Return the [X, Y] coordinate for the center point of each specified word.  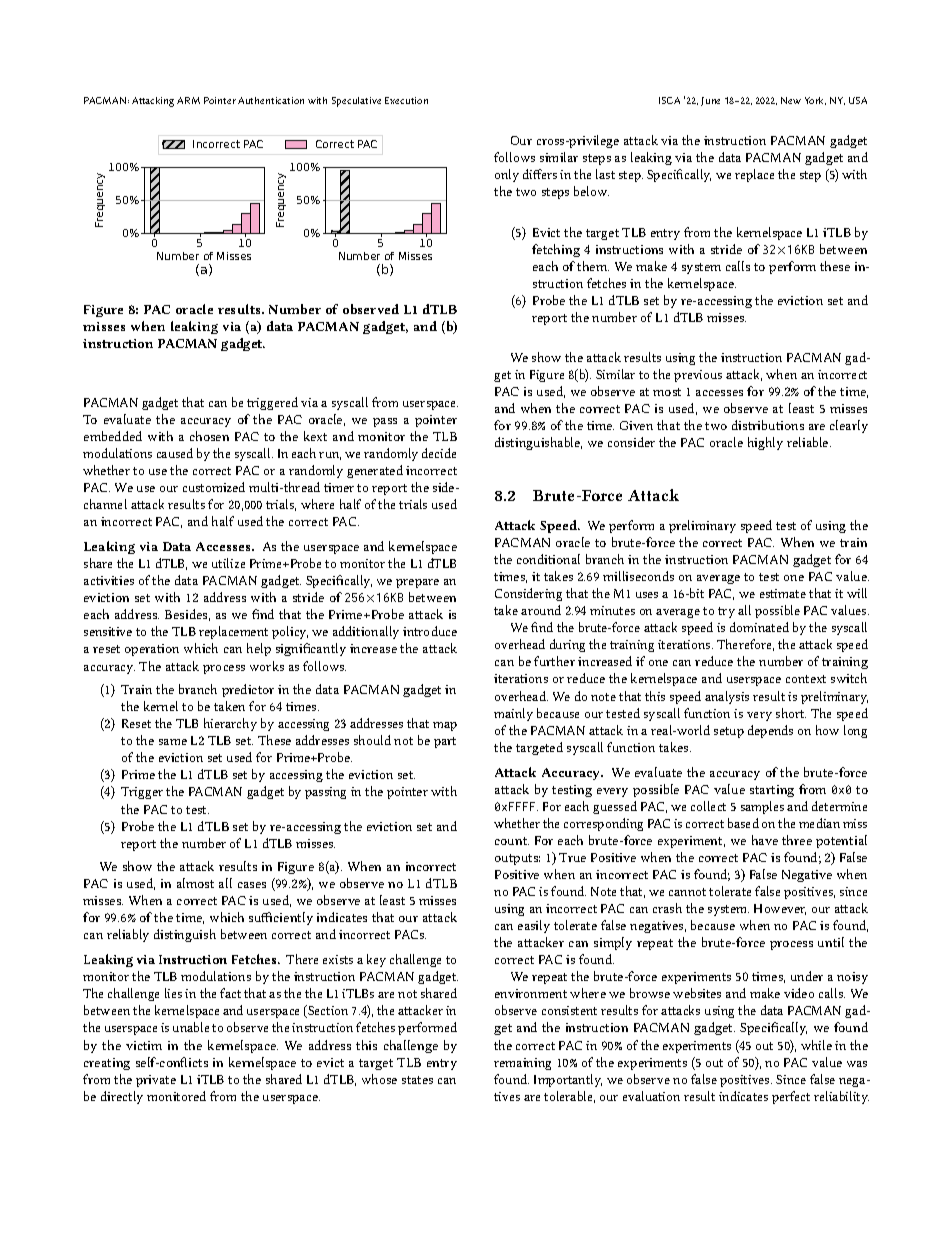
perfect [791, 1097]
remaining [522, 1064]
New [791, 100]
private [156, 1081]
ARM [188, 100]
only [507, 175]
